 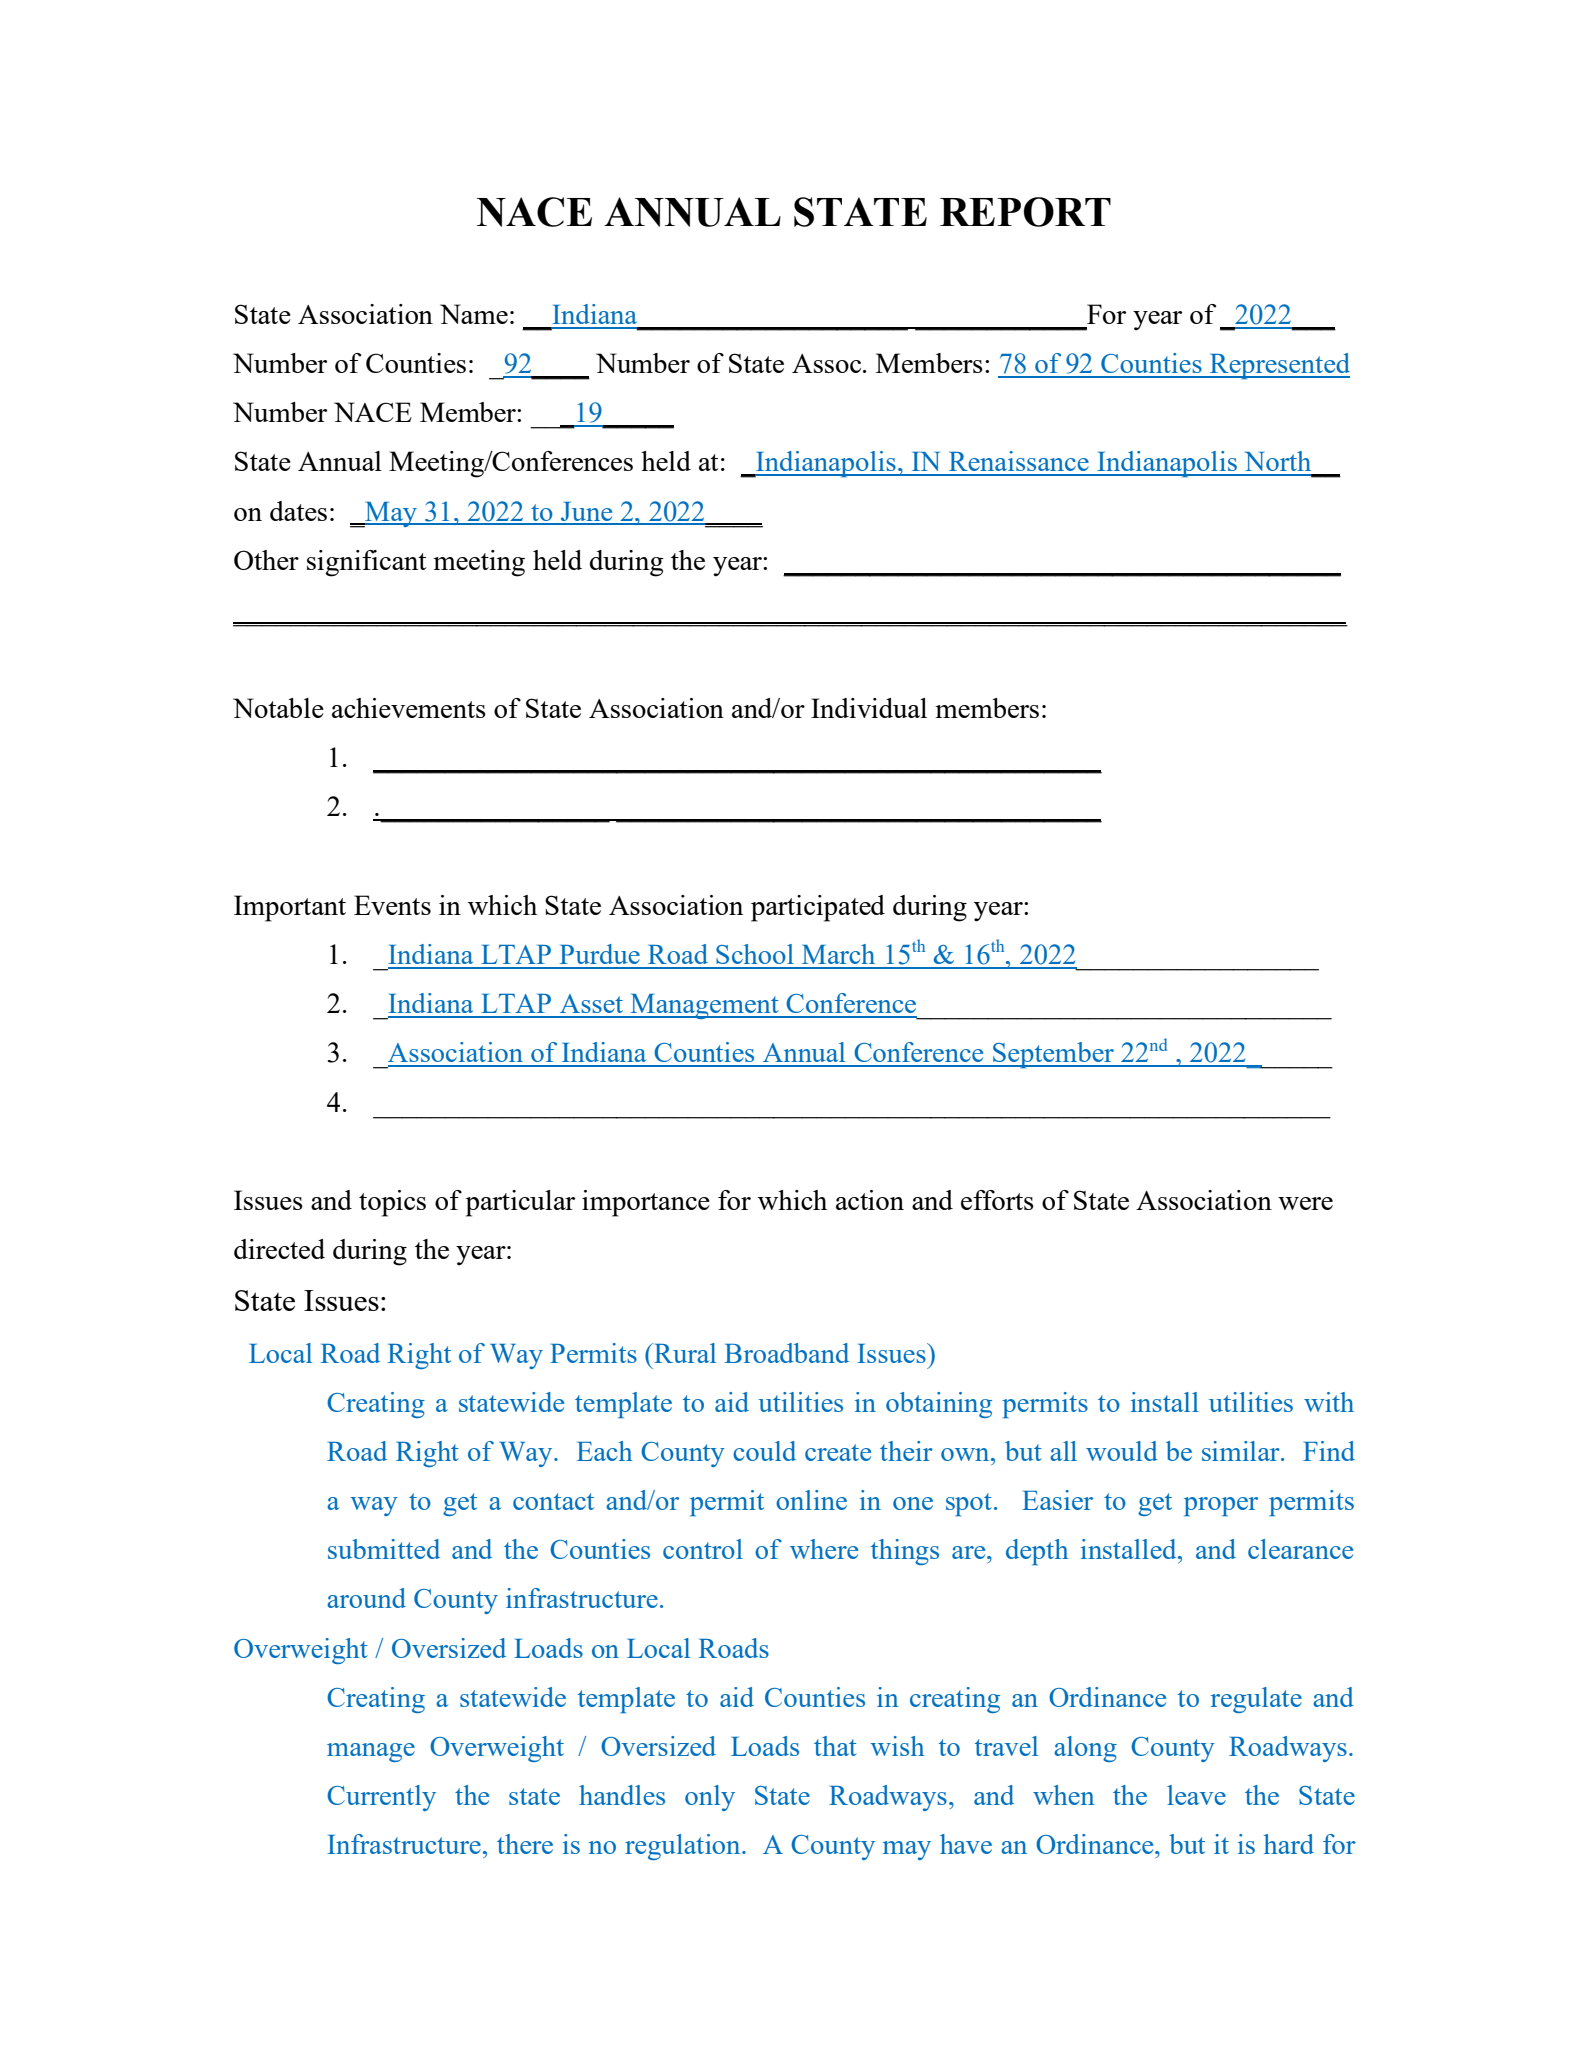 What do you see at coordinates (1025, 212) in the page?
I see `REPORT` at bounding box center [1025, 212].
